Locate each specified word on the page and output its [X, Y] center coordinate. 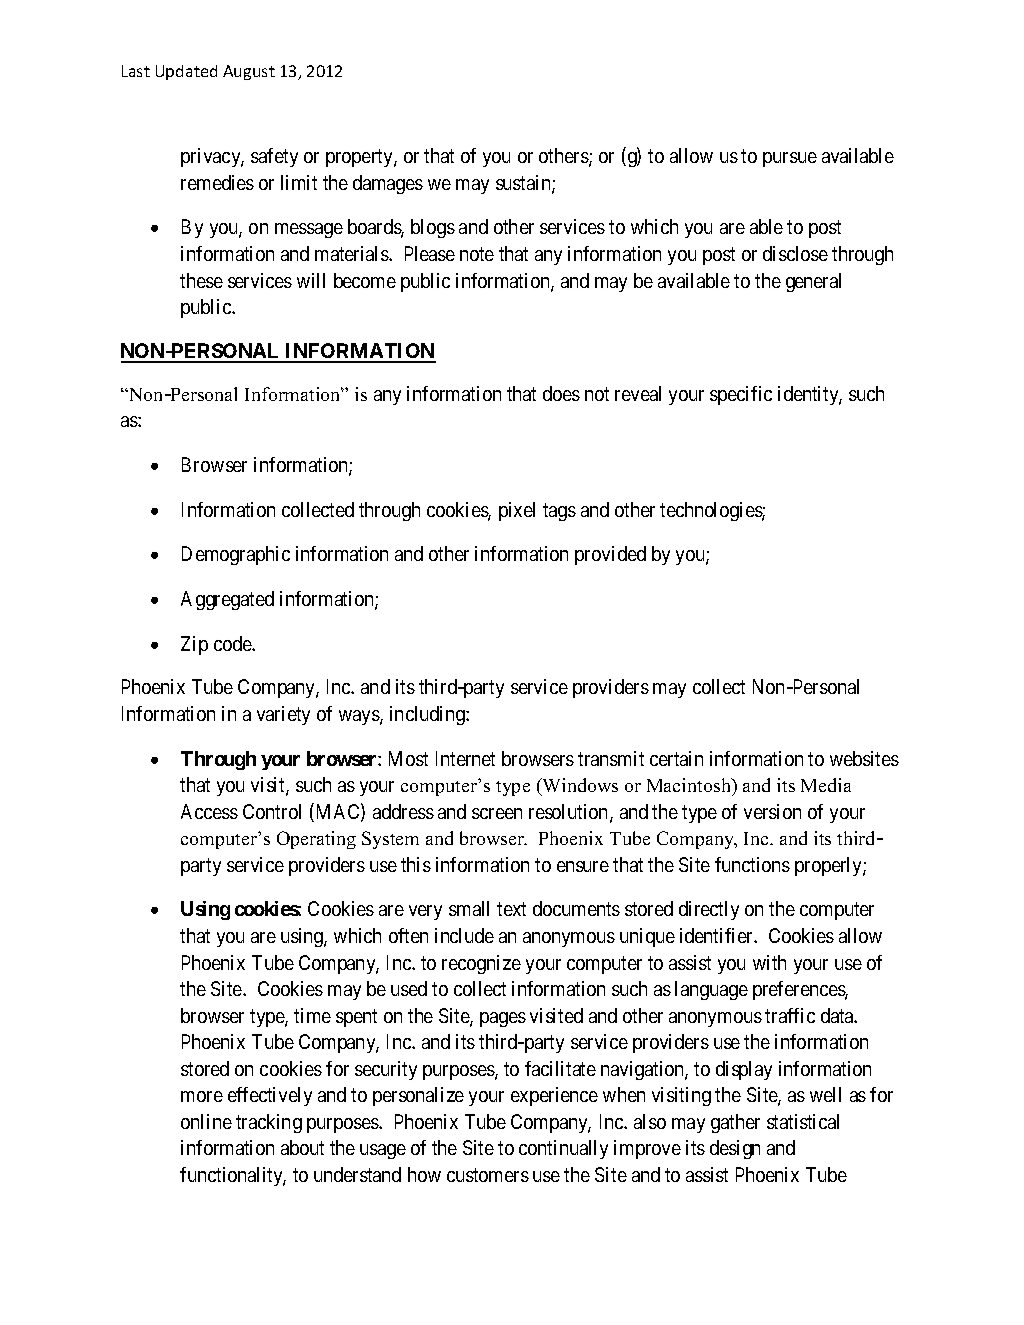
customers [488, 1175]
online [206, 1121]
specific [741, 395]
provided [610, 555]
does [561, 393]
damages [388, 184]
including [428, 715]
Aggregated [227, 600]
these [201, 280]
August [249, 72]
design [735, 1149]
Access [209, 811]
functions [752, 864]
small [469, 908]
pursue [790, 159]
